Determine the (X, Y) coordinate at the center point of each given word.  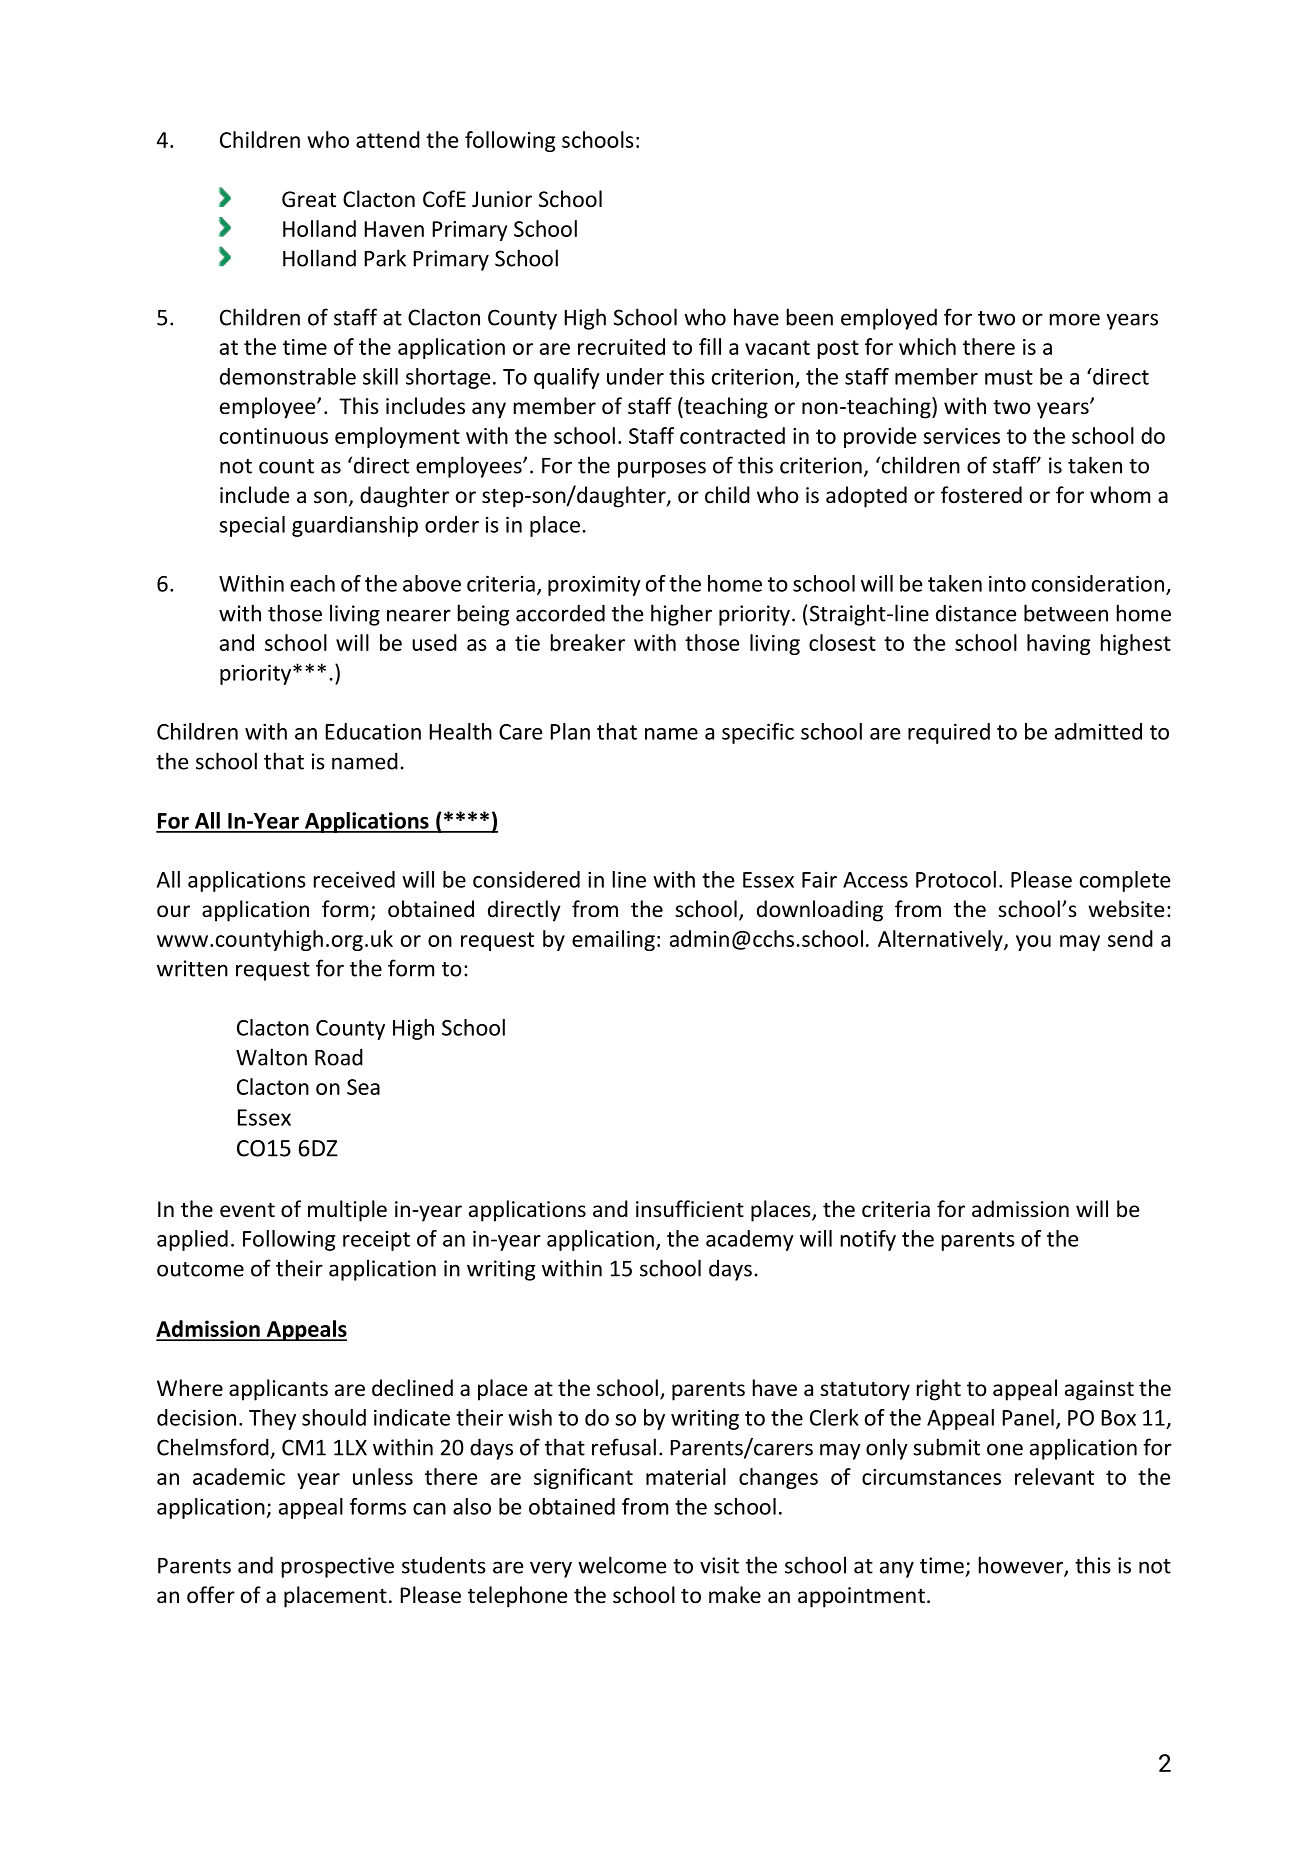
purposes (662, 469)
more (1075, 319)
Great (309, 199)
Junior (502, 199)
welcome (622, 1565)
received (354, 879)
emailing (613, 940)
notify (868, 1240)
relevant (1054, 1476)
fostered (981, 495)
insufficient (690, 1209)
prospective (338, 1567)
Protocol (956, 879)
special (252, 526)
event (247, 1210)
